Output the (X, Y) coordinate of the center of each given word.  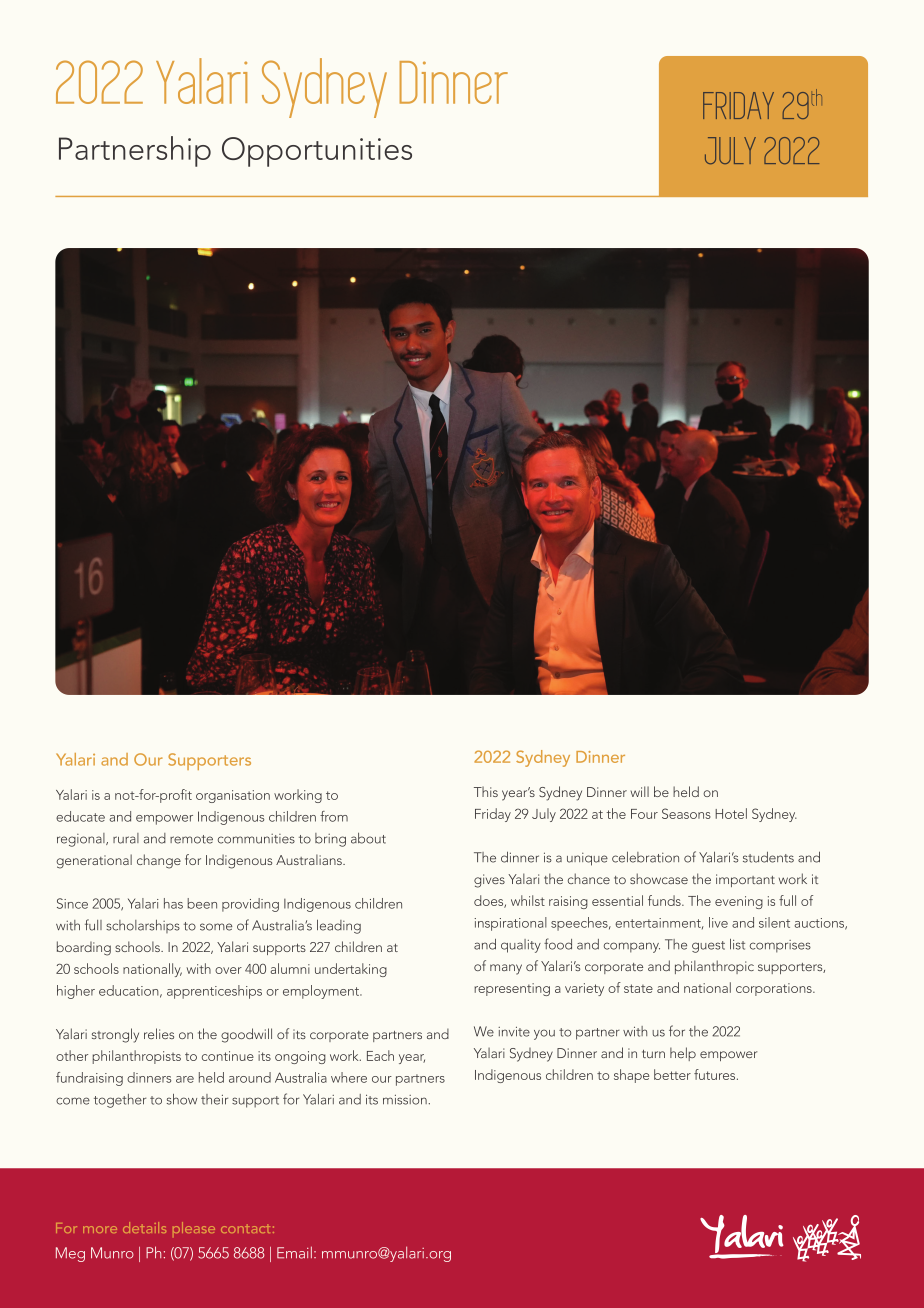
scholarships (143, 926)
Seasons (686, 813)
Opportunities (317, 152)
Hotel (731, 813)
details (144, 1227)
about (368, 838)
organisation (233, 796)
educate (80, 816)
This (486, 791)
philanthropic (714, 967)
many (506, 969)
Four (644, 814)
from (334, 816)
